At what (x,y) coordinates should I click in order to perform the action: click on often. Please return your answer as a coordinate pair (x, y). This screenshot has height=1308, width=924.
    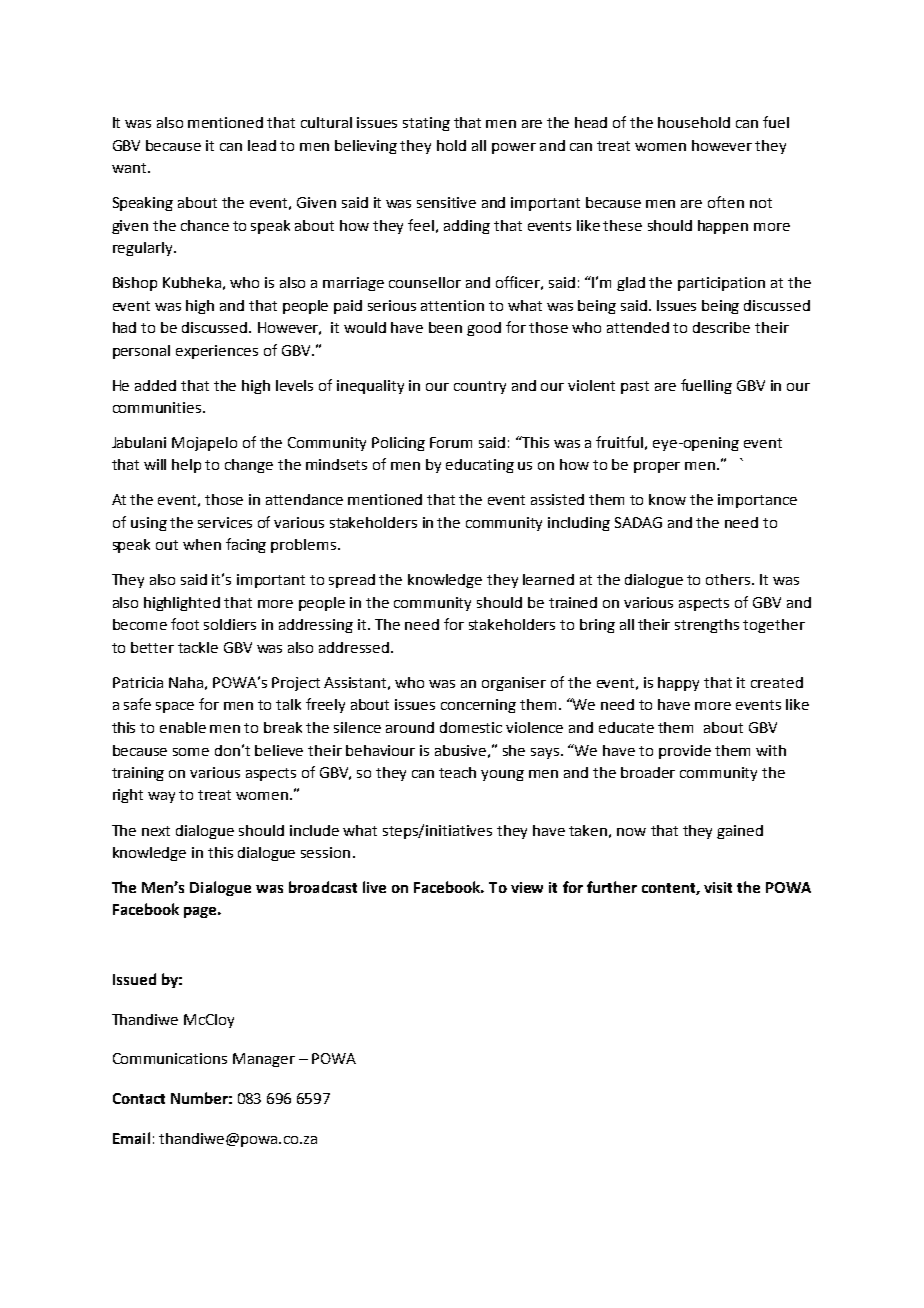
    Looking at the image, I should click on (726, 202).
